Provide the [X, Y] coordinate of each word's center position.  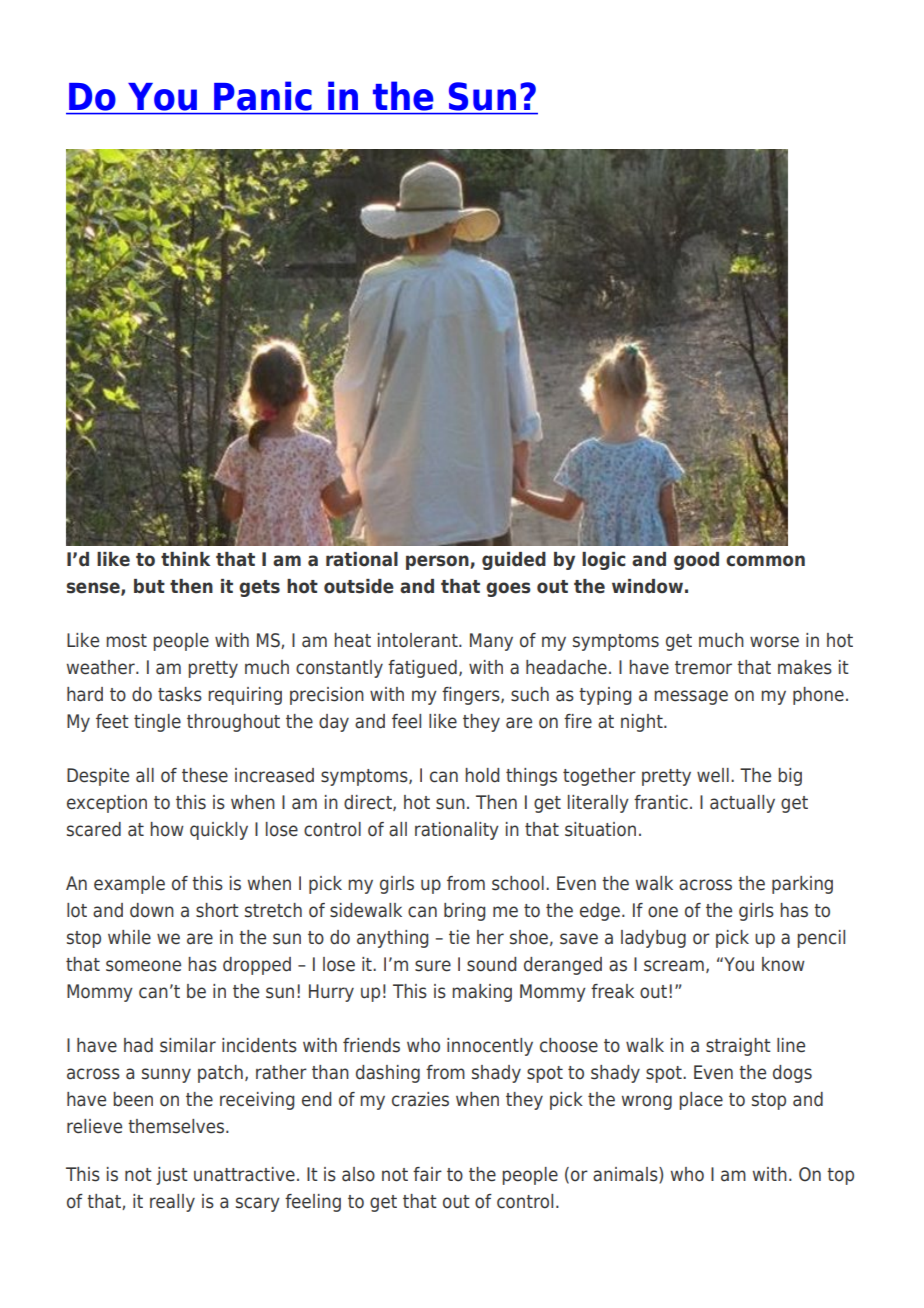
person [438, 562]
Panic [263, 96]
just [172, 1176]
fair [427, 1174]
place [701, 1101]
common [765, 561]
